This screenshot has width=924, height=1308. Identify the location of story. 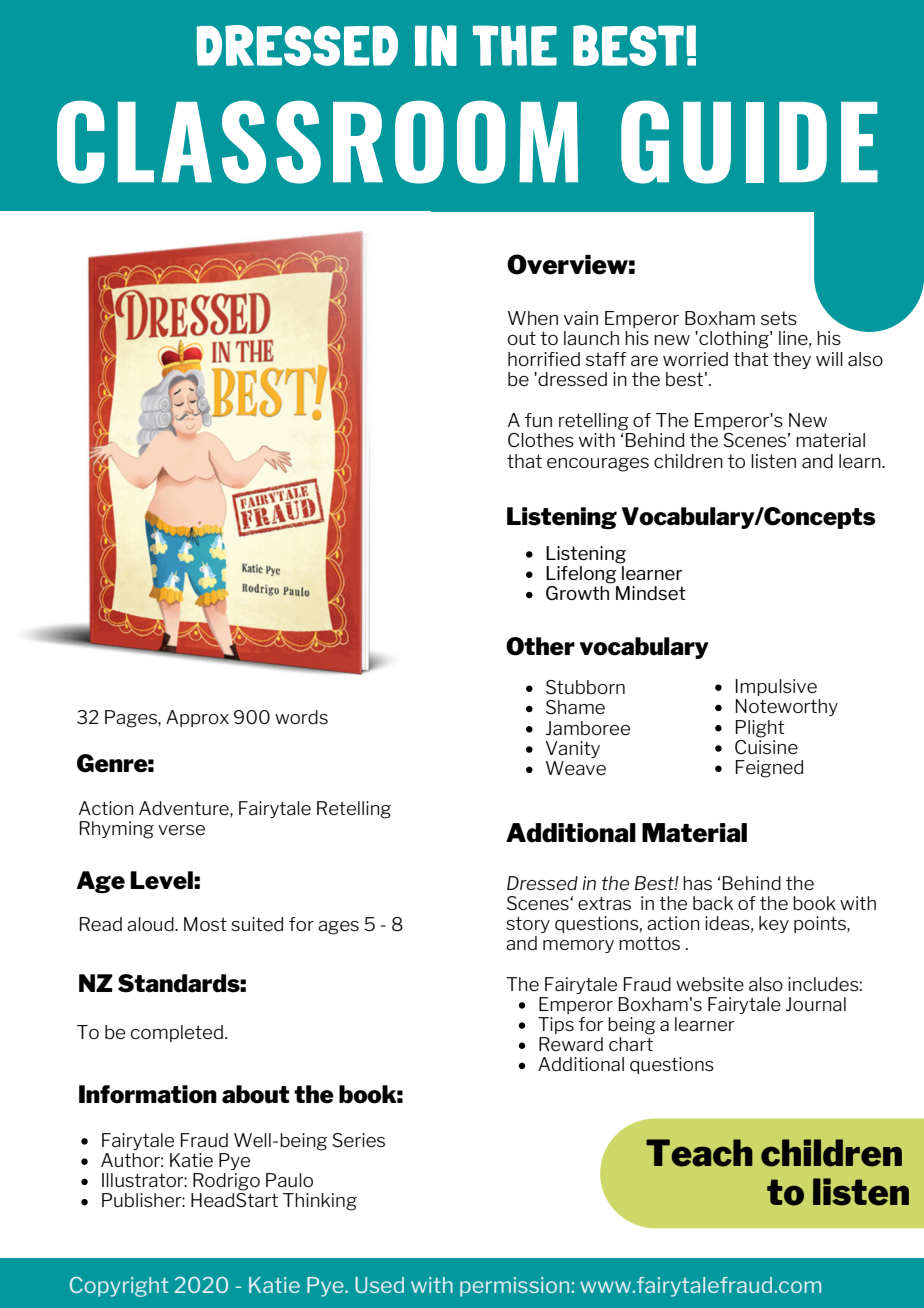
(528, 924).
